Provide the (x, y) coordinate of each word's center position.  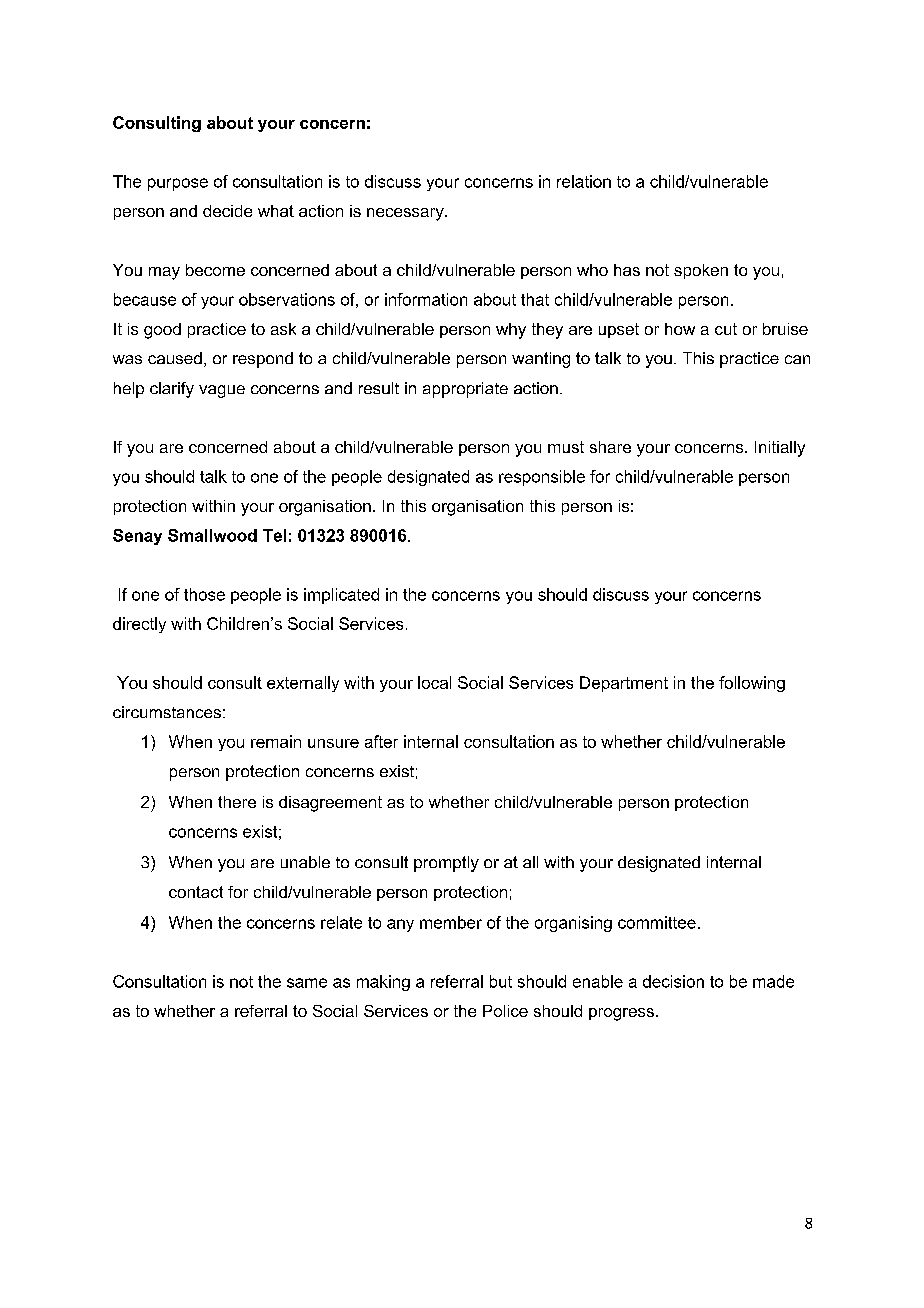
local (434, 682)
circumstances (167, 712)
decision (673, 981)
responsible (542, 478)
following (752, 684)
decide (227, 211)
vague (222, 391)
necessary (406, 214)
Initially (780, 449)
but (501, 981)
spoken (701, 271)
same (307, 983)
